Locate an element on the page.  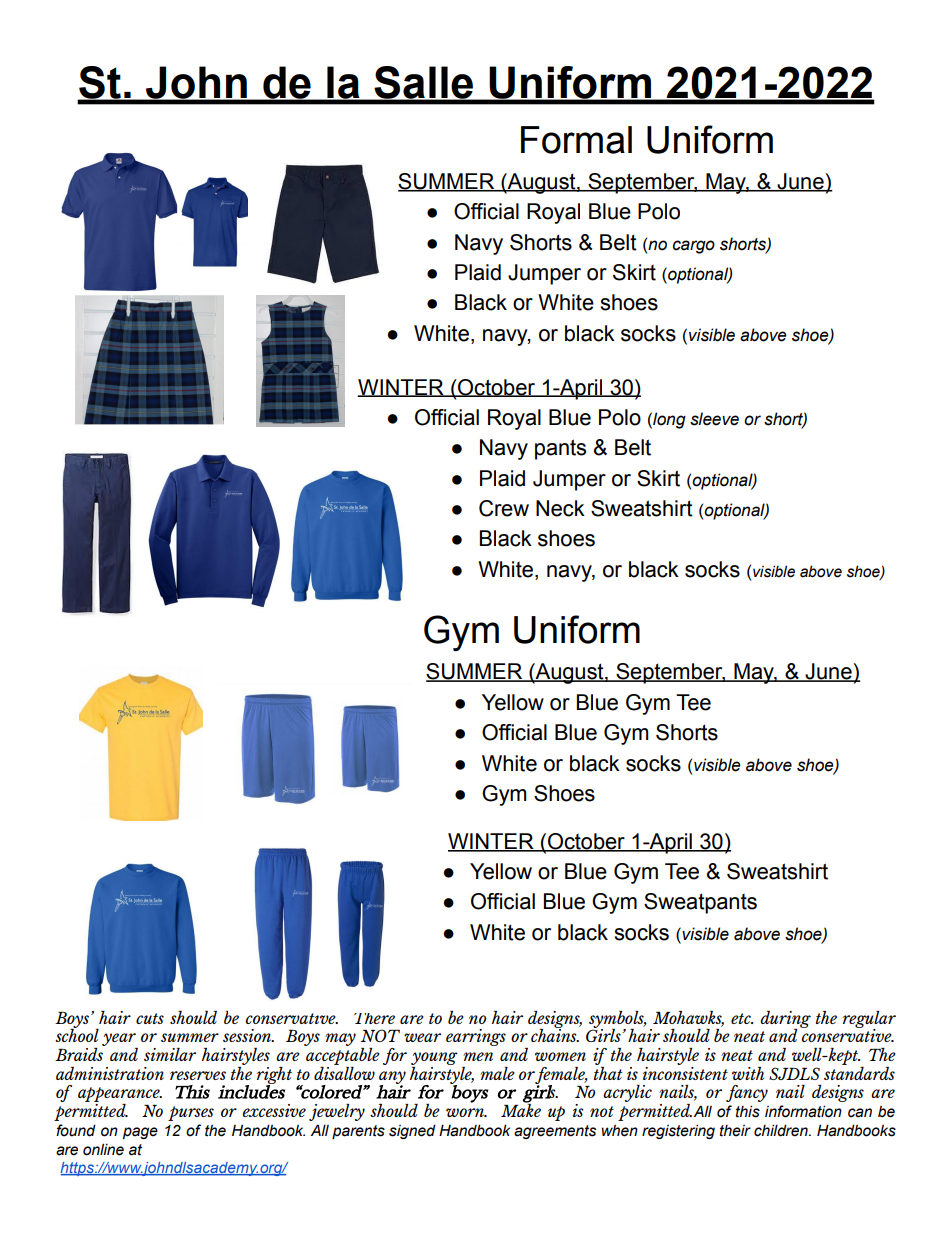
Crew is located at coordinates (504, 508).
